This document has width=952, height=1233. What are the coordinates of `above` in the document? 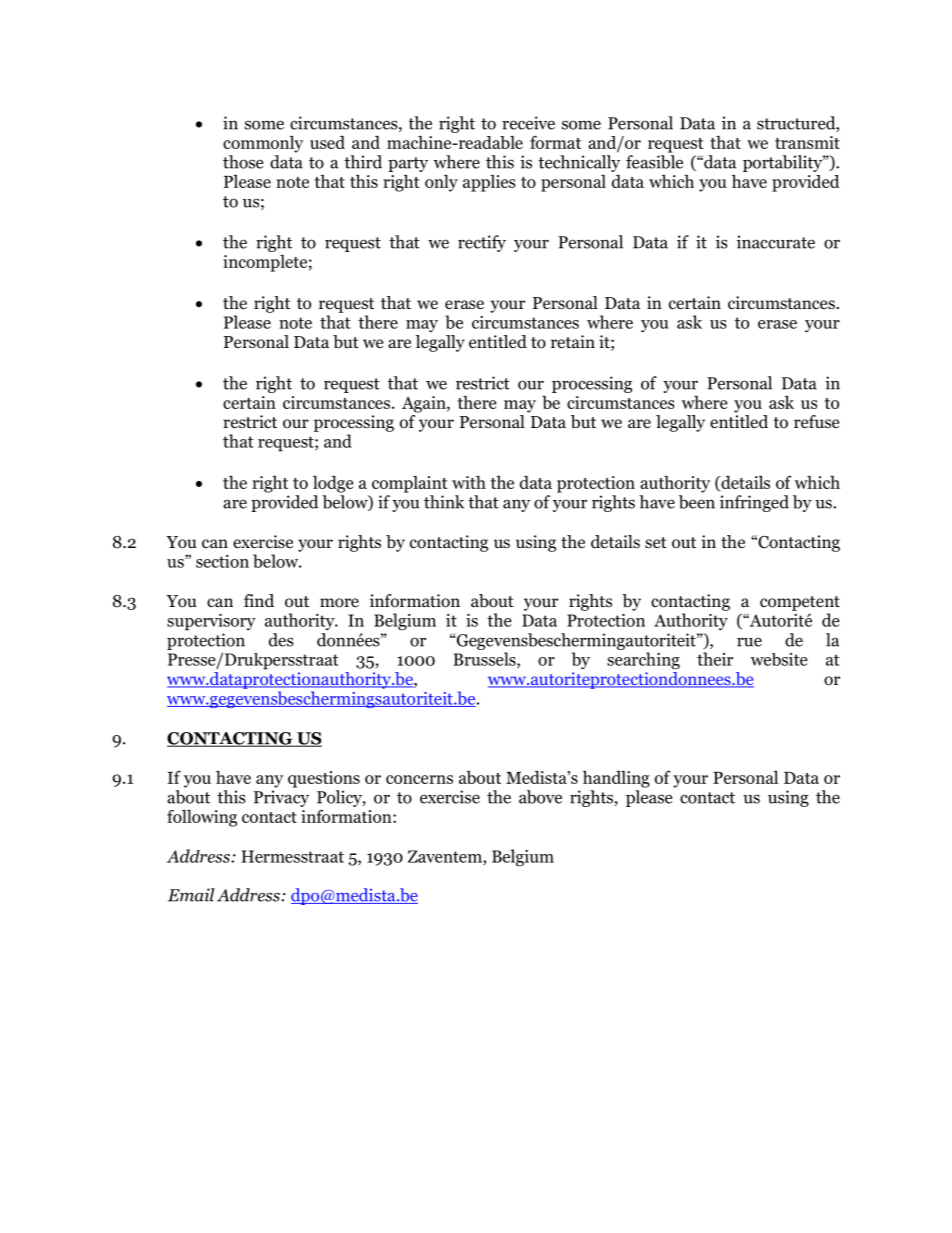 It's located at (540, 797).
